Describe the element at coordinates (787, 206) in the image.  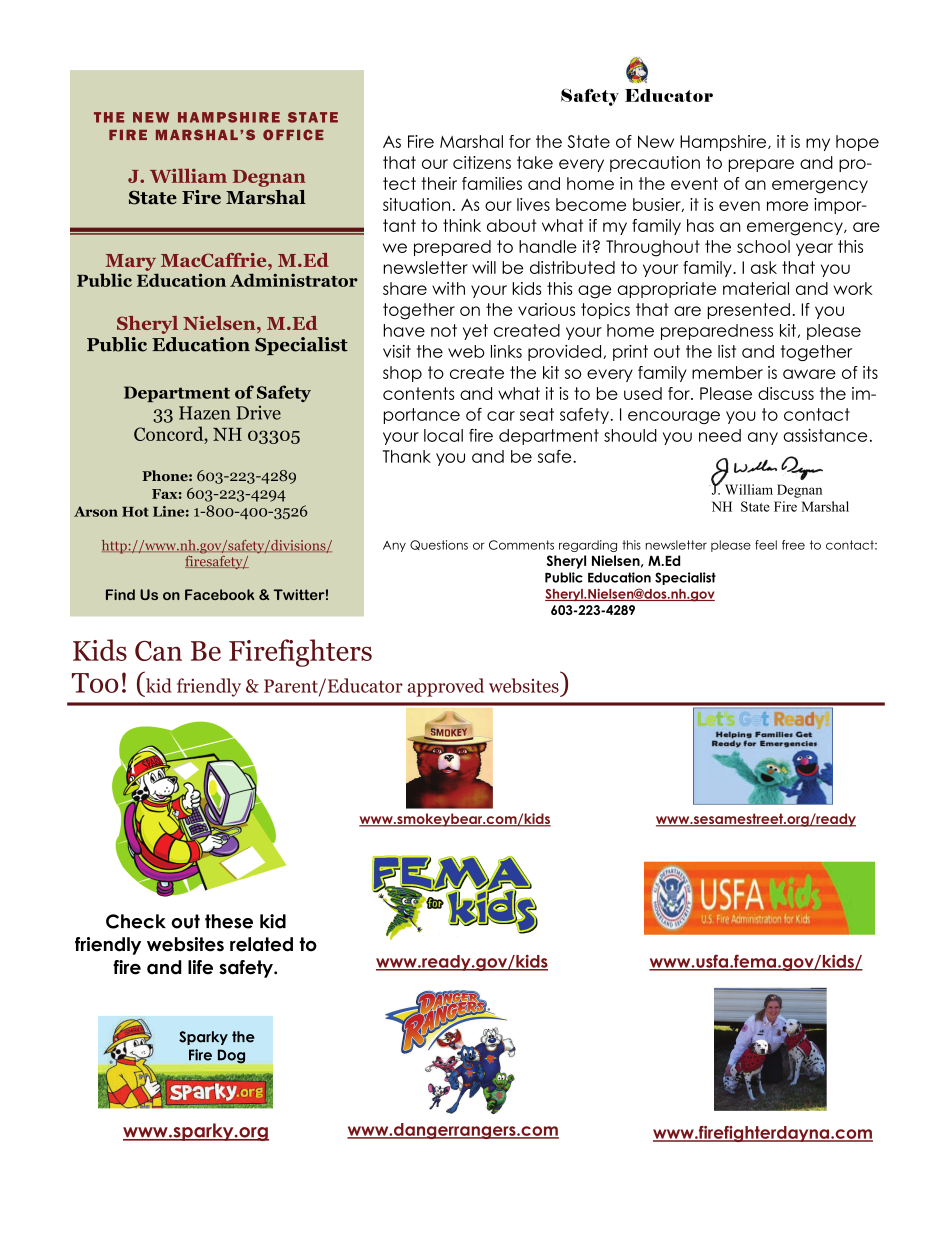
I see `more` at that location.
